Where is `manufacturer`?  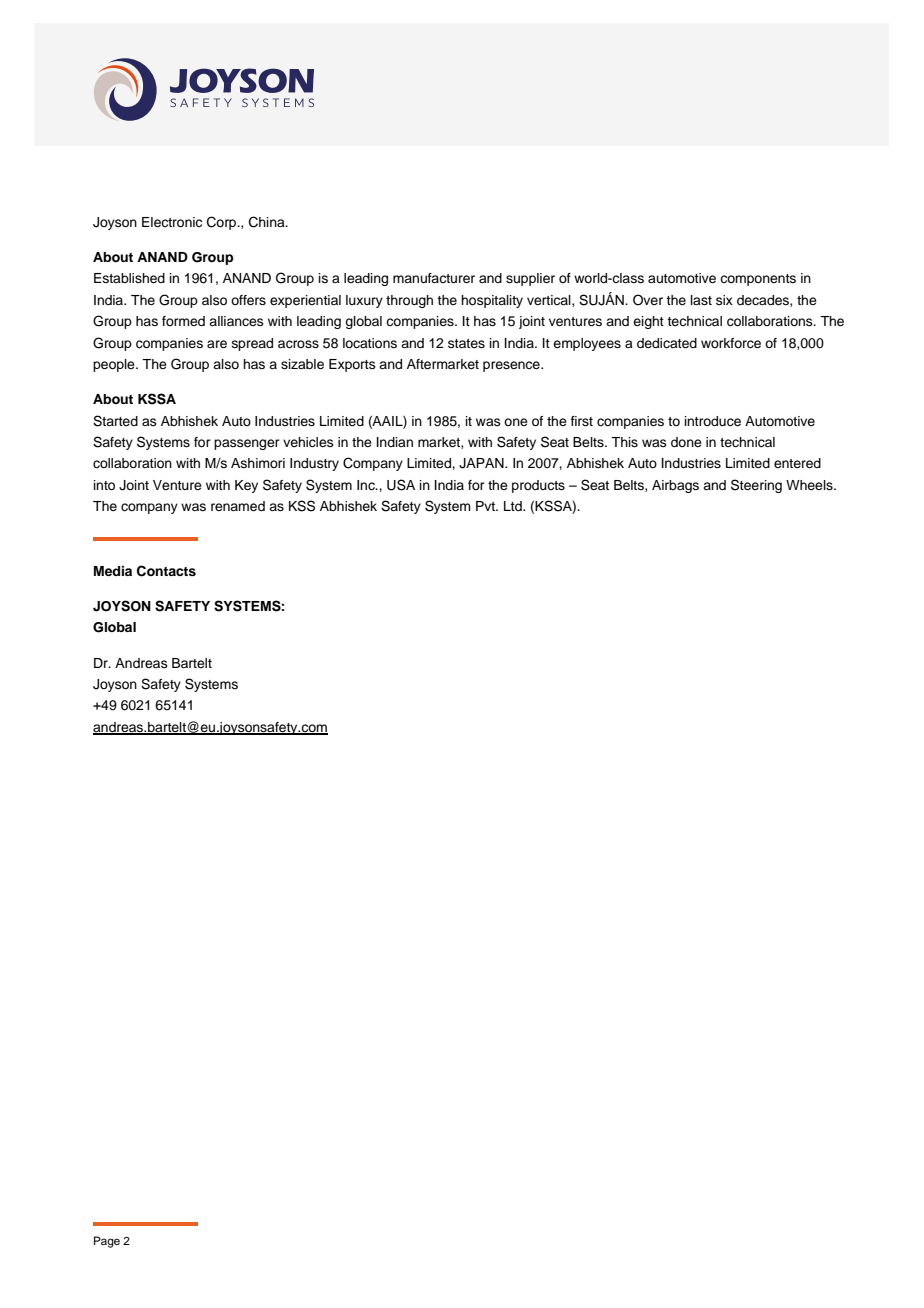
manufacturer is located at coordinates (434, 278).
